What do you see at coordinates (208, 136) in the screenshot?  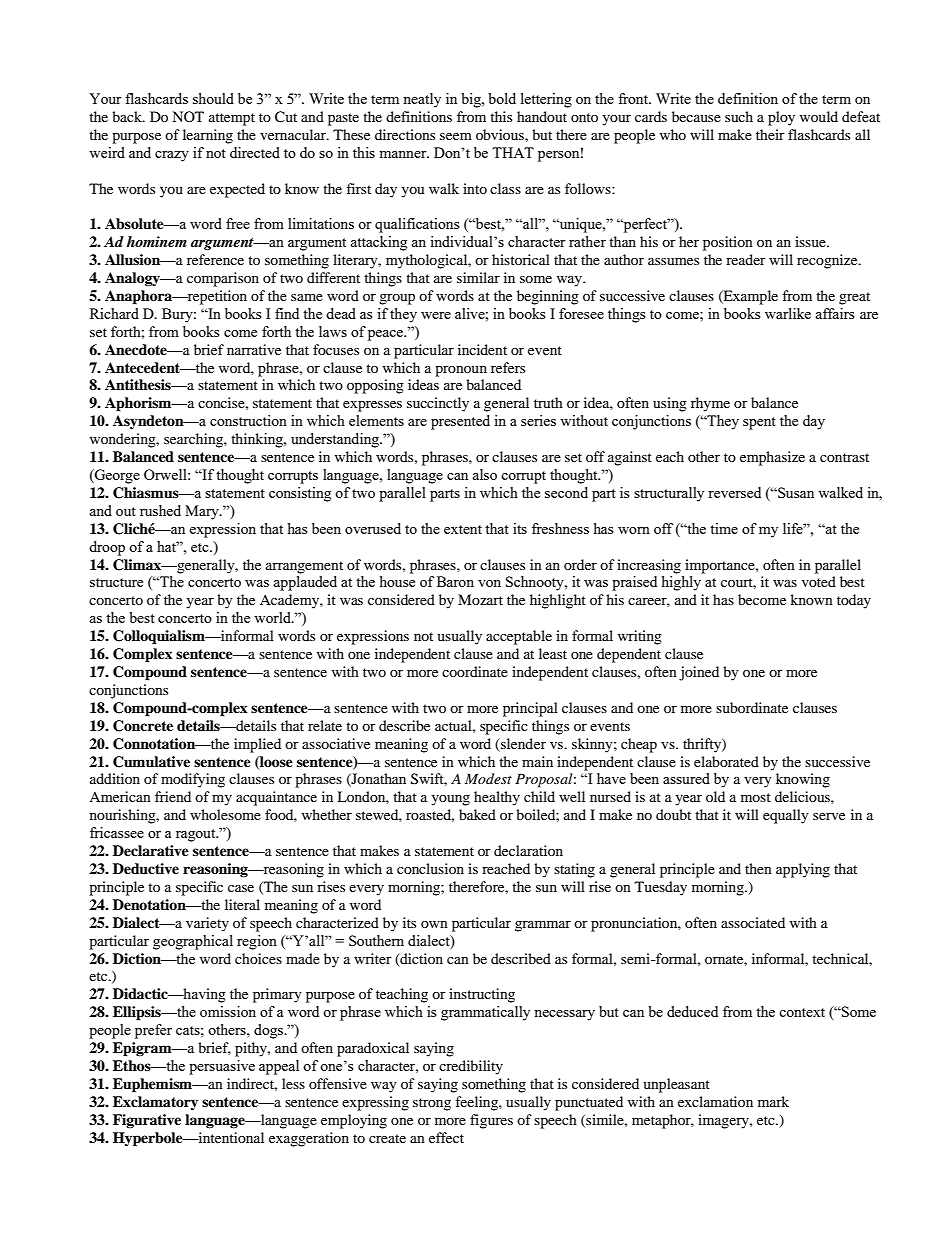 I see `learning` at bounding box center [208, 136].
